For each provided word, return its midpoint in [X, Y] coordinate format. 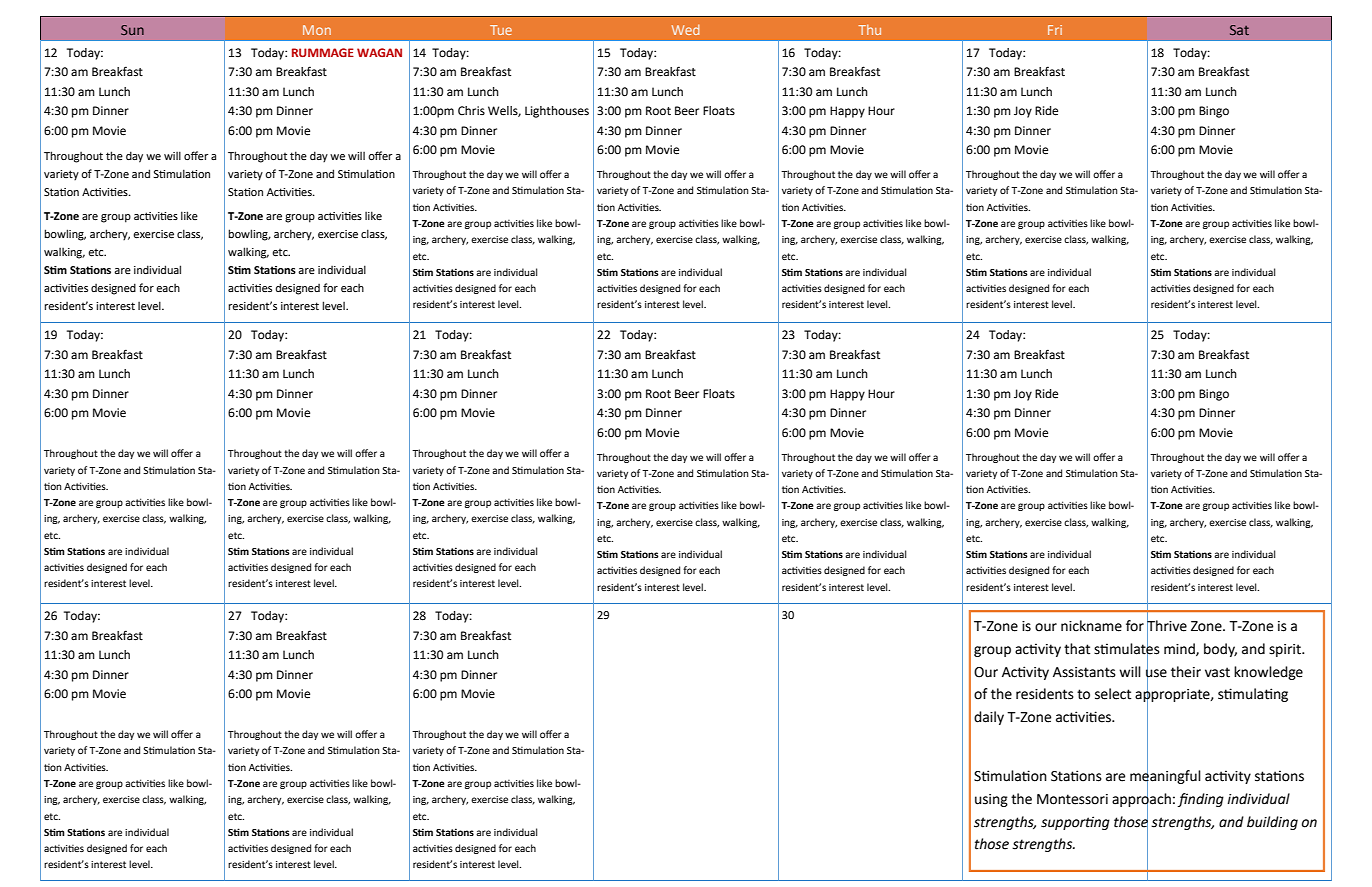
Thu [870, 30]
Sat [1239, 30]
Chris [471, 110]
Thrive [1167, 626]
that [1077, 649]
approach [1141, 799]
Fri [1055, 30]
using [991, 800]
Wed [685, 30]
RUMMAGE [323, 52]
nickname [1091, 626]
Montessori [1072, 799]
